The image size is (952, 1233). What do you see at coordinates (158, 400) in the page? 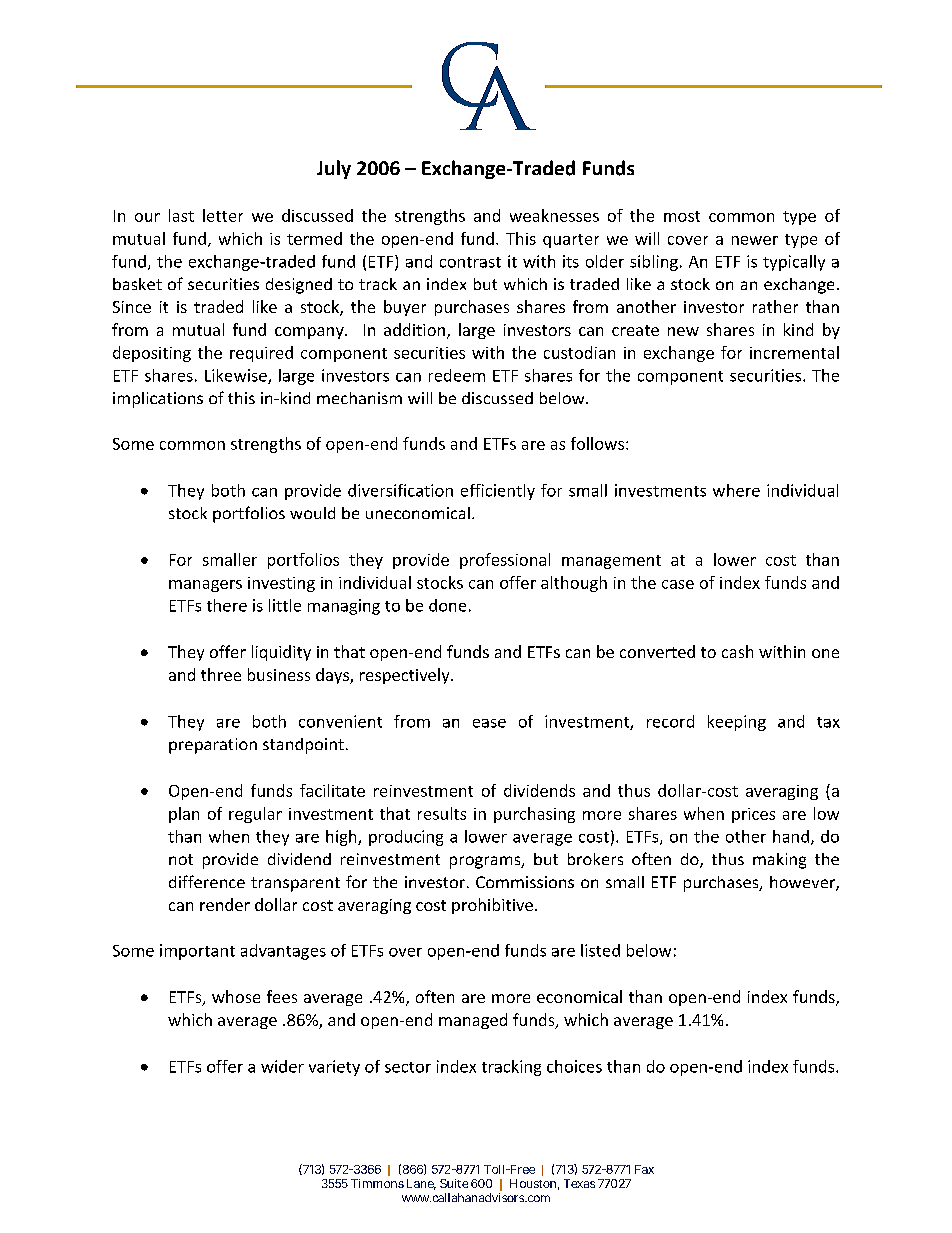
I see `implications` at bounding box center [158, 400].
